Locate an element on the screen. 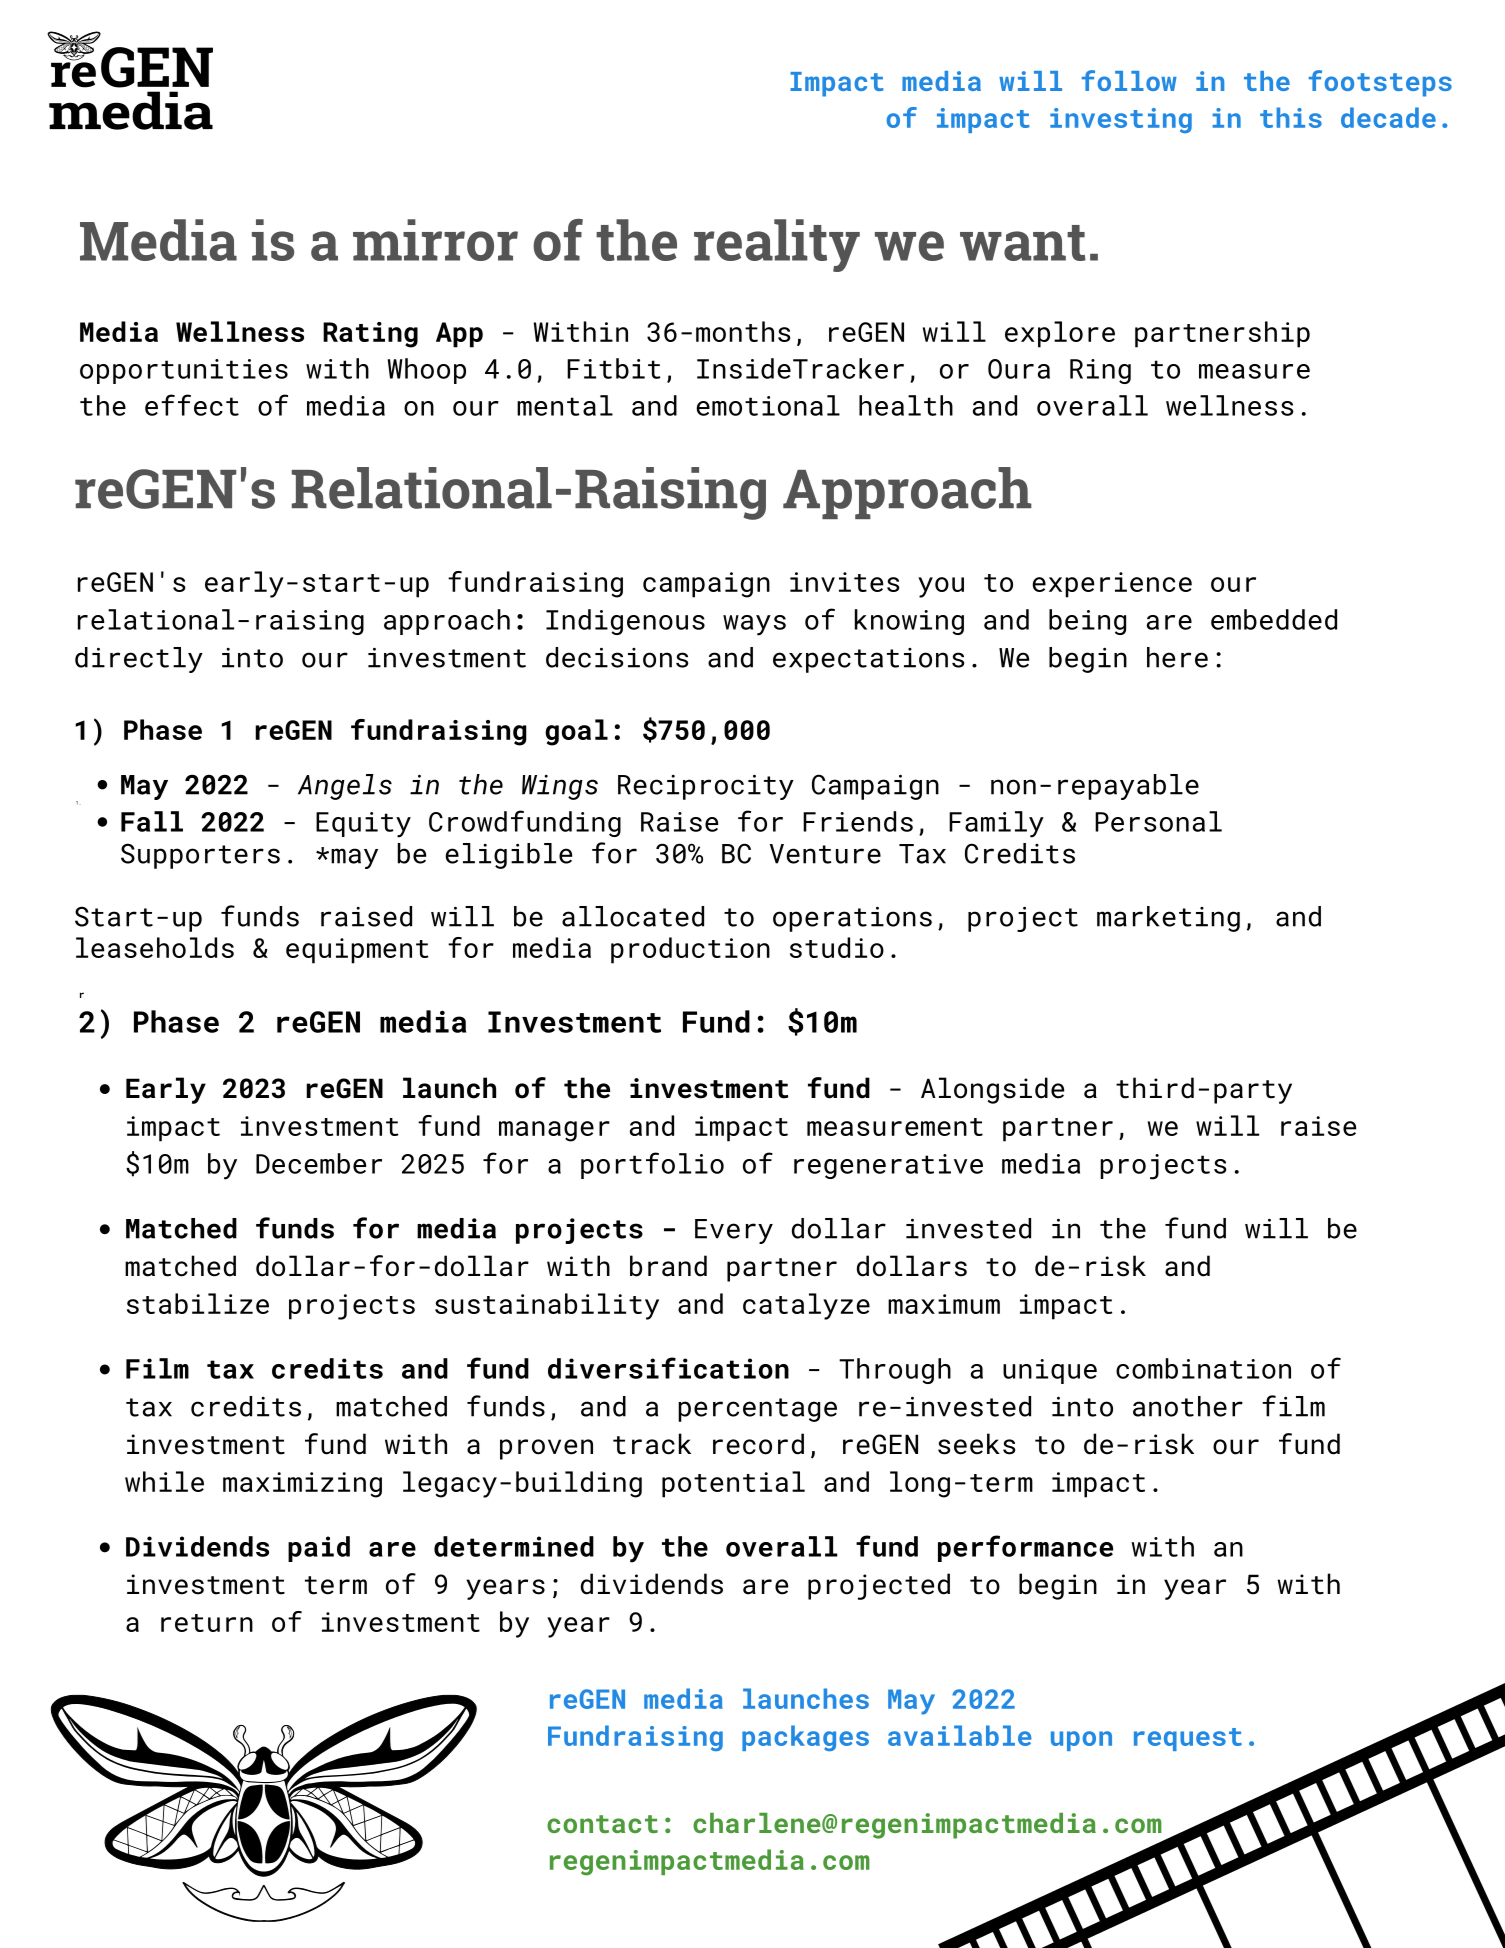 This screenshot has height=1948, width=1505. portfolio is located at coordinates (652, 1165).
